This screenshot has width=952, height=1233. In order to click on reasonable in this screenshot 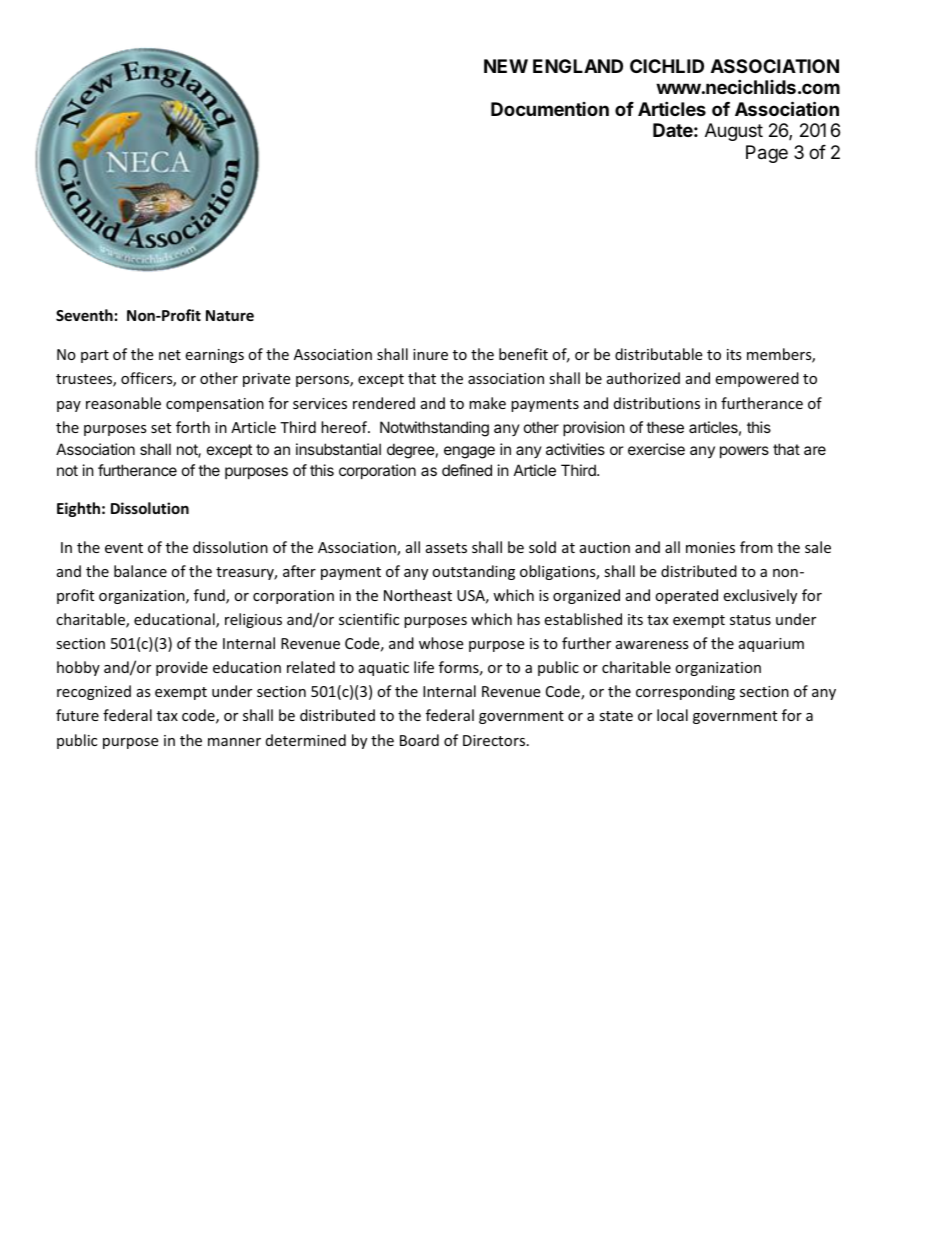, I will do `click(123, 403)`.
